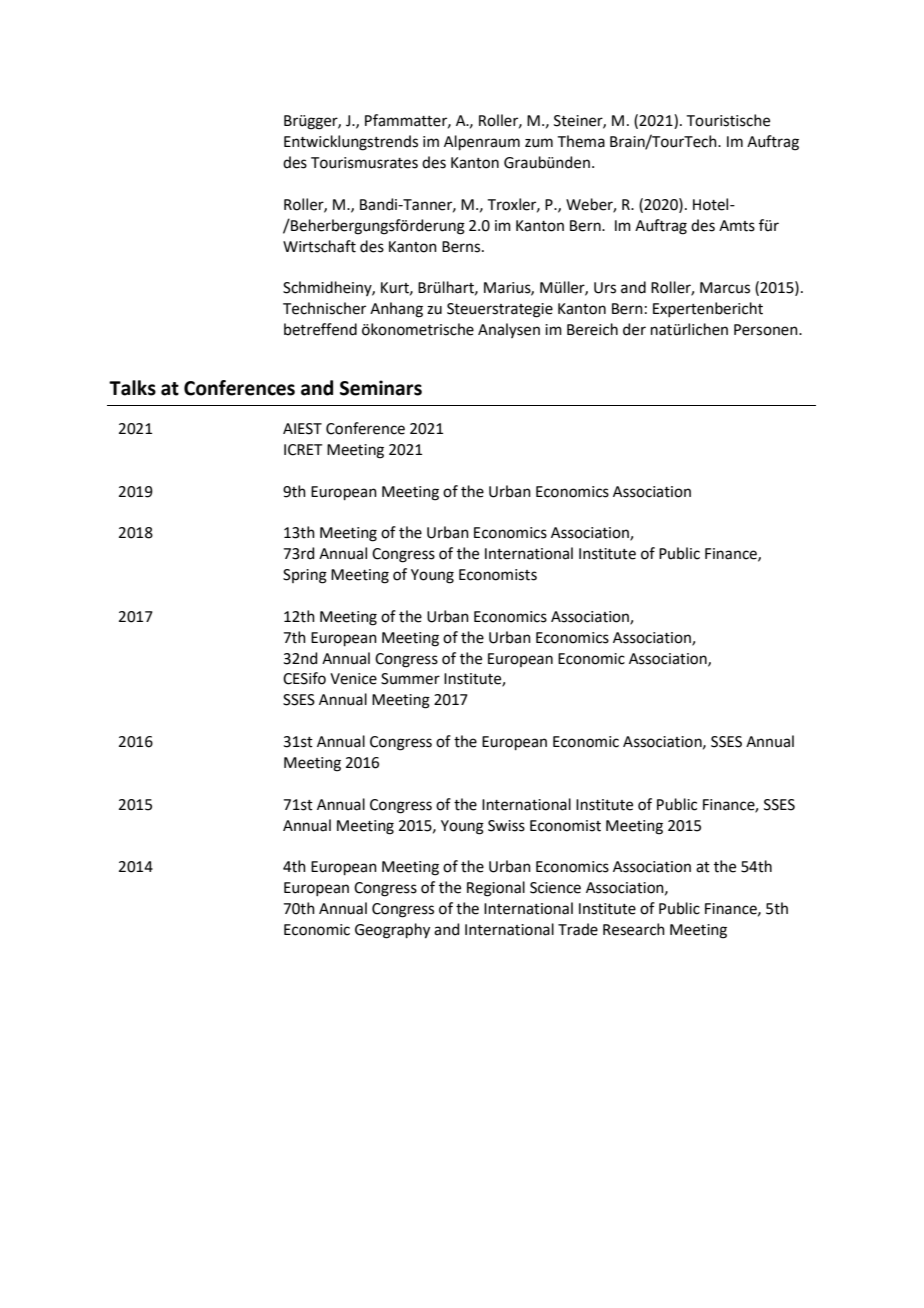 This page has height=1308, width=924. What do you see at coordinates (605, 288) in the page?
I see `Urs` at bounding box center [605, 288].
